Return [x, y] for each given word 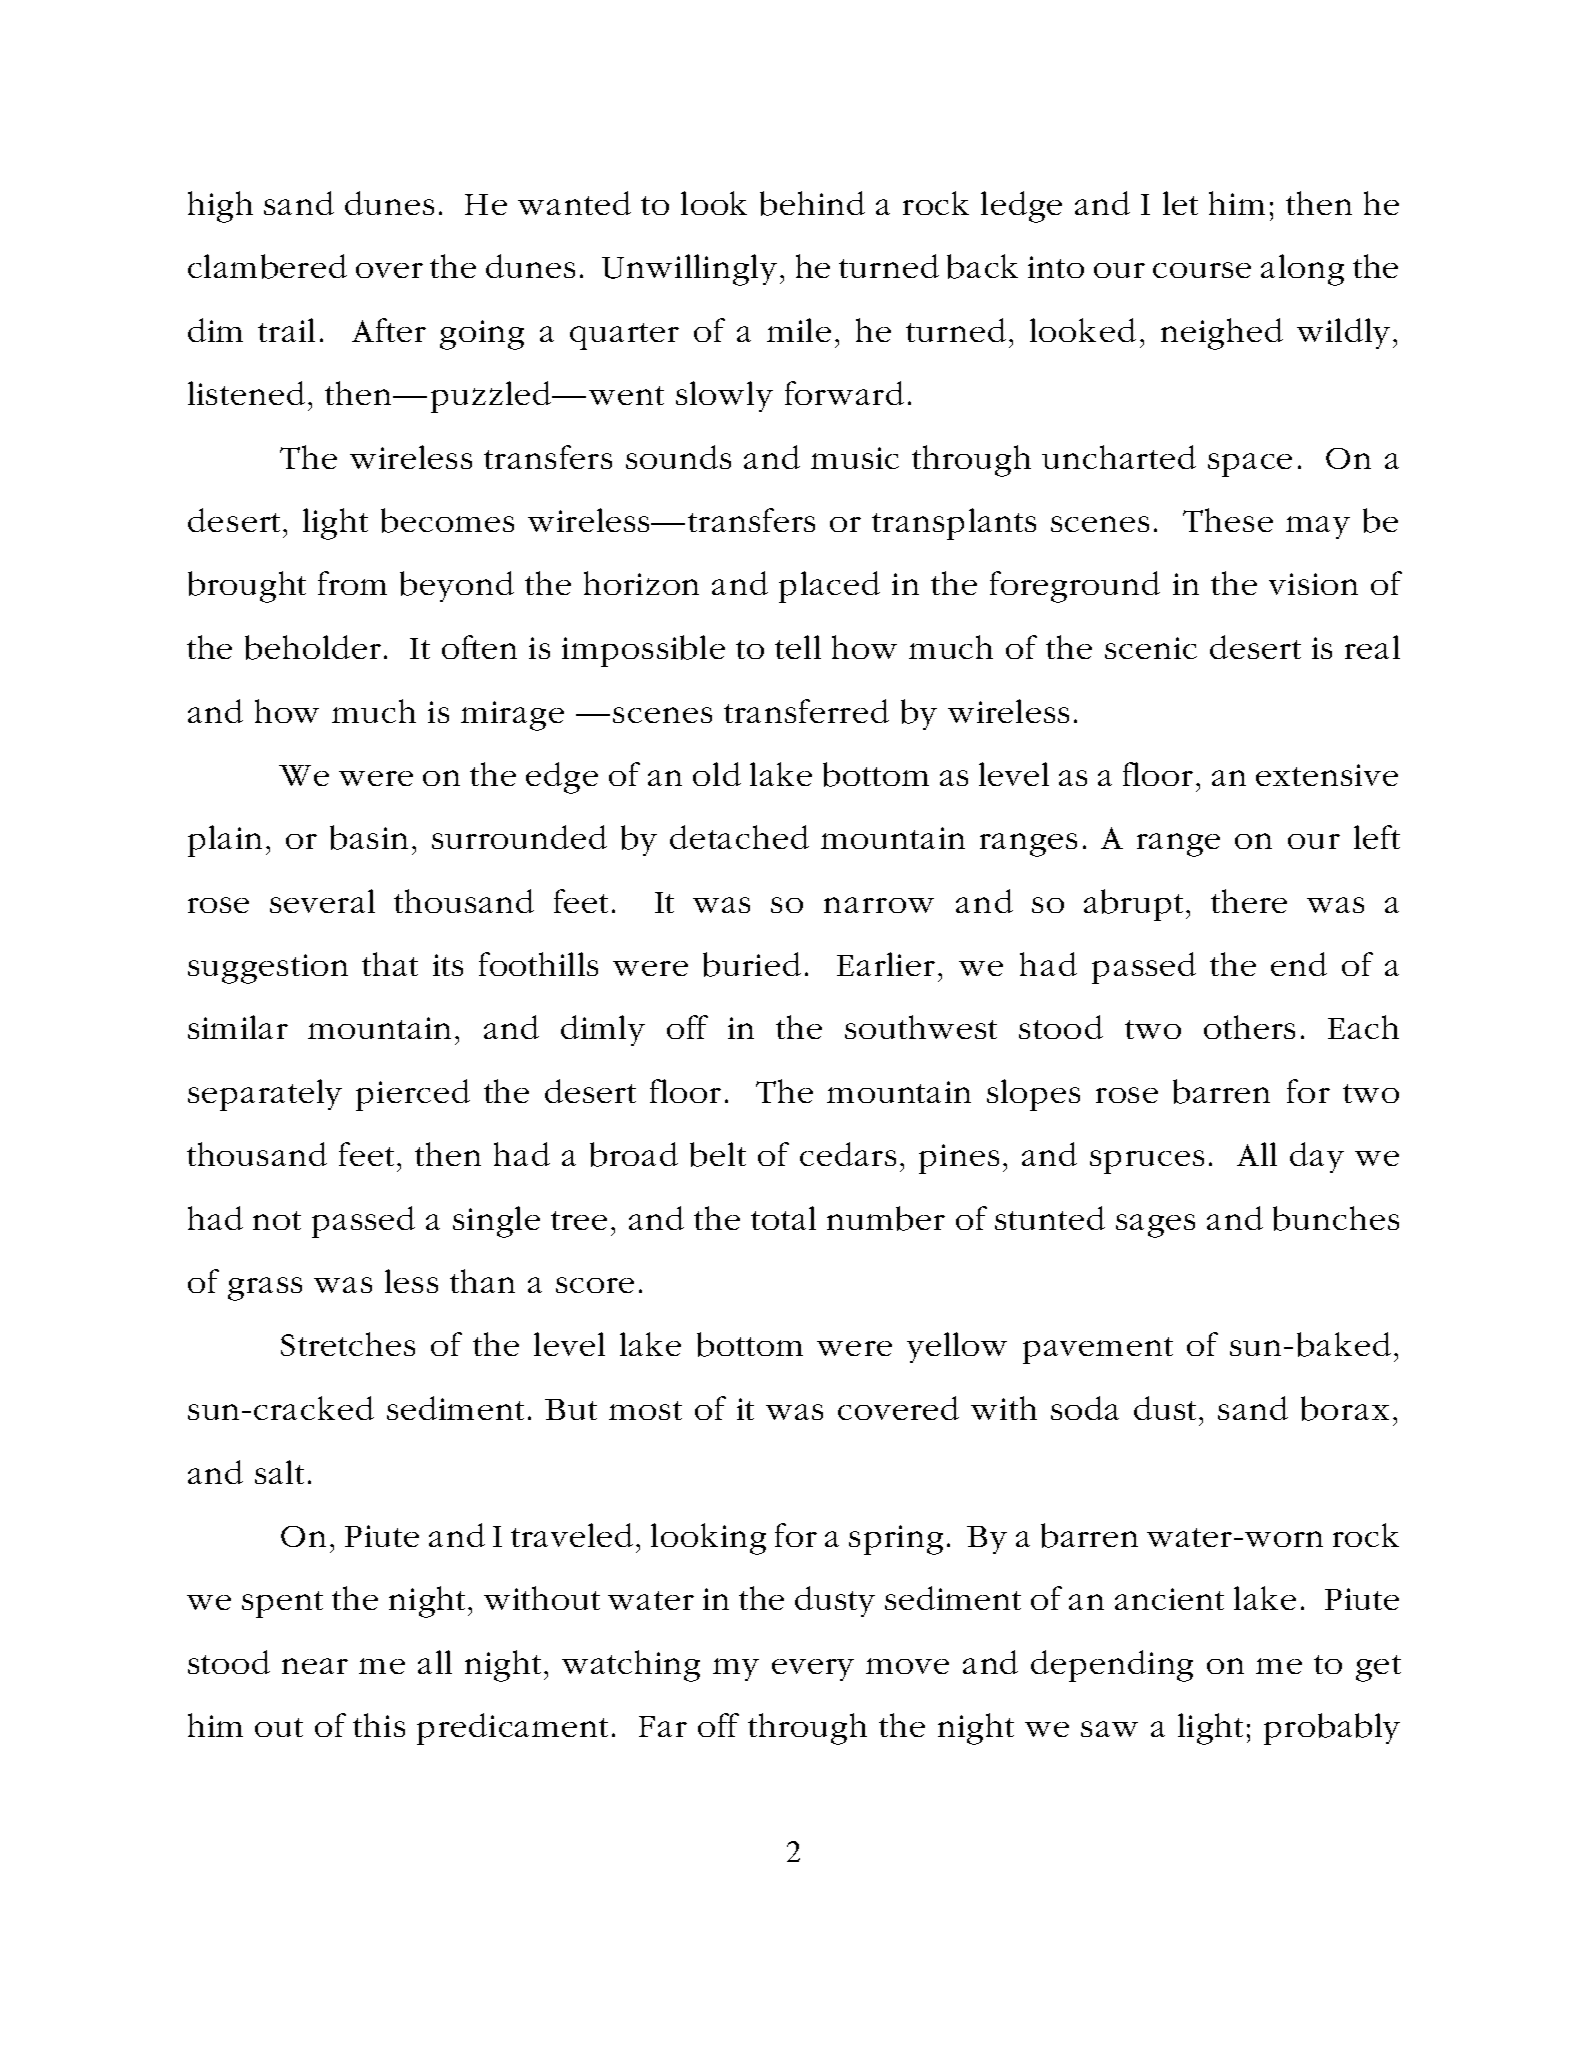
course [1202, 270]
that [390, 964]
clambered [267, 266]
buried [752, 964]
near [315, 1666]
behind [812, 203]
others [1249, 1027]
